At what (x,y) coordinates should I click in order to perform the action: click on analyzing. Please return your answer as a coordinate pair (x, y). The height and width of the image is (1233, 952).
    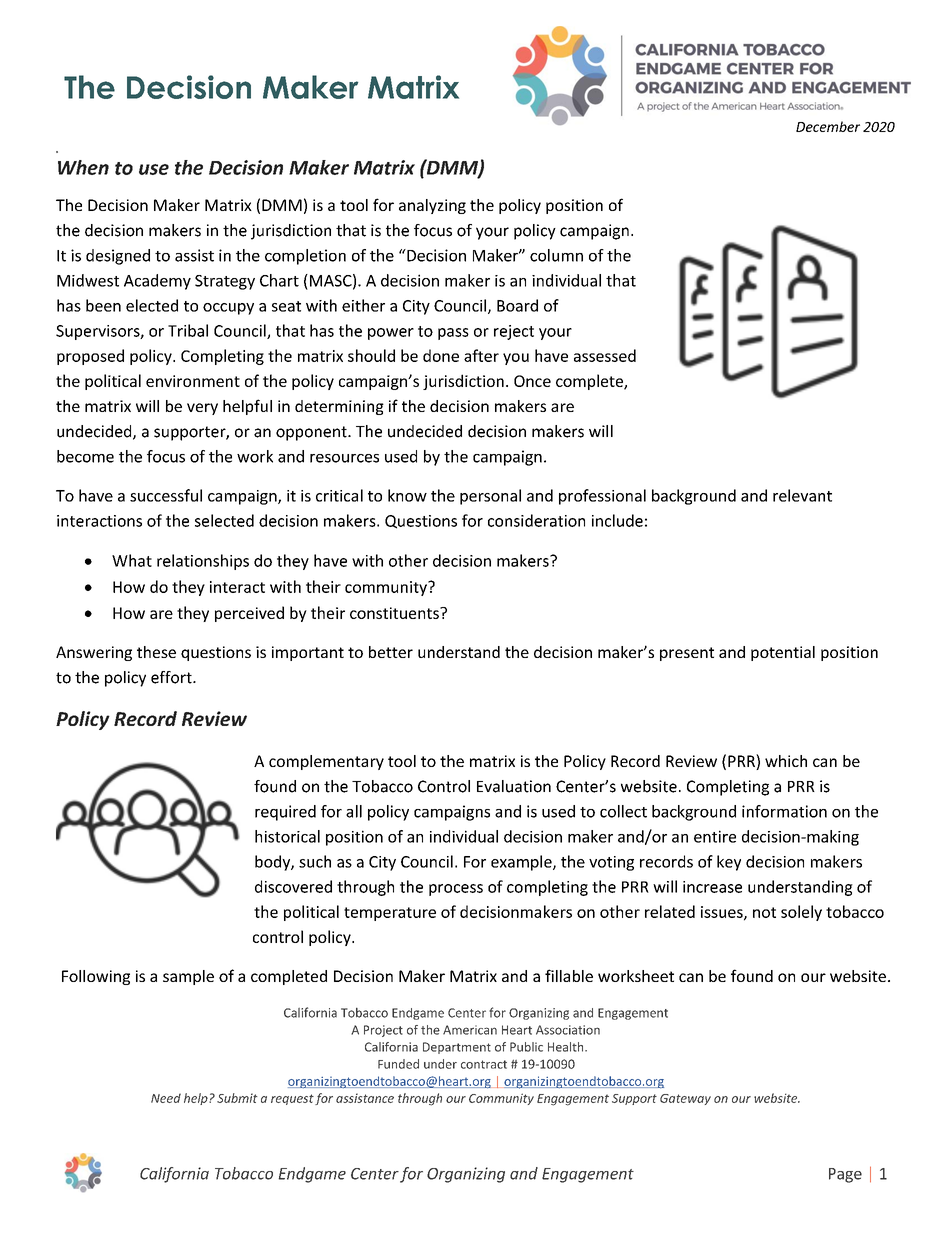
    Looking at the image, I should click on (432, 206).
